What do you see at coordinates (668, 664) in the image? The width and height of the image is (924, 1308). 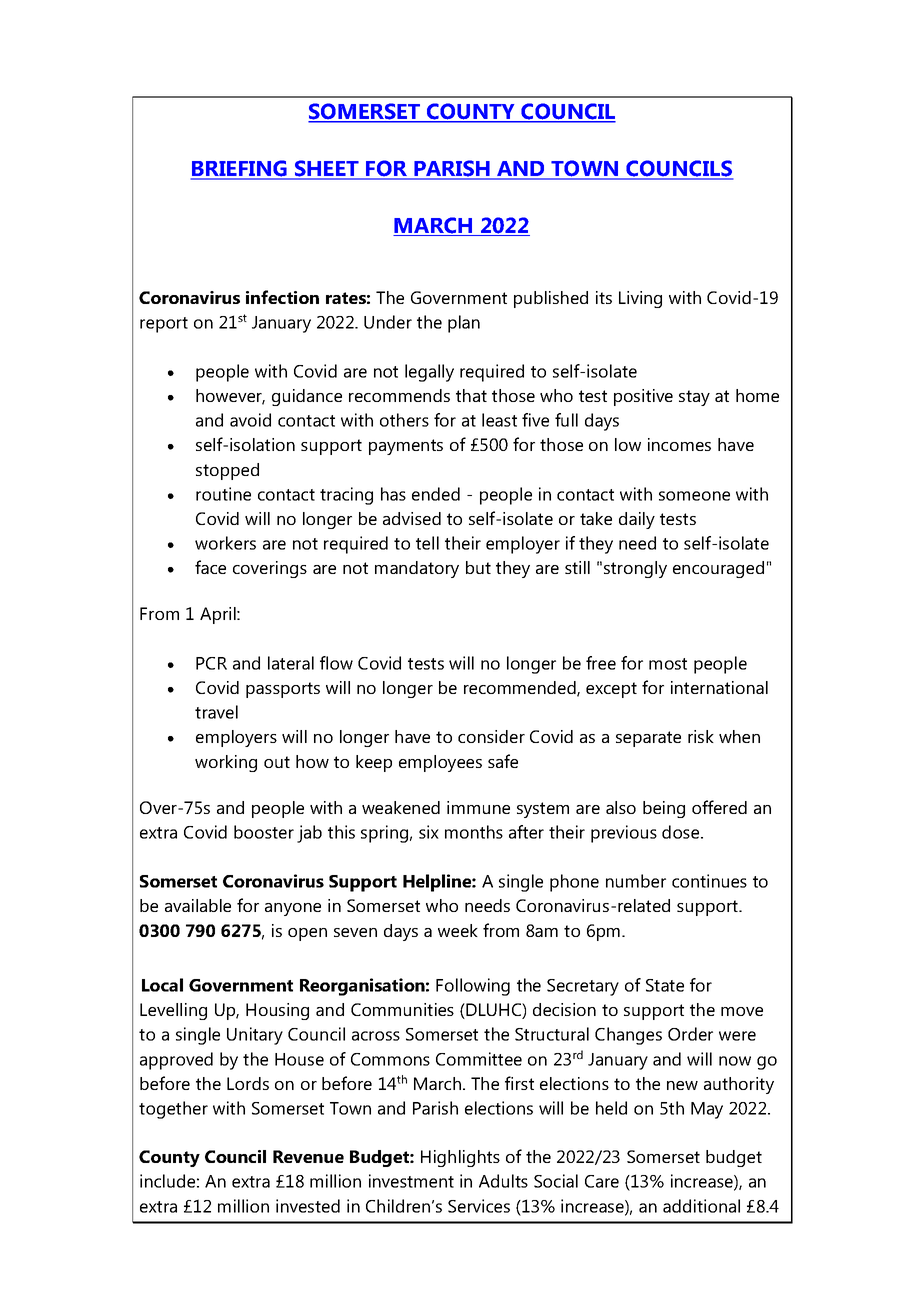 I see `most` at bounding box center [668, 664].
